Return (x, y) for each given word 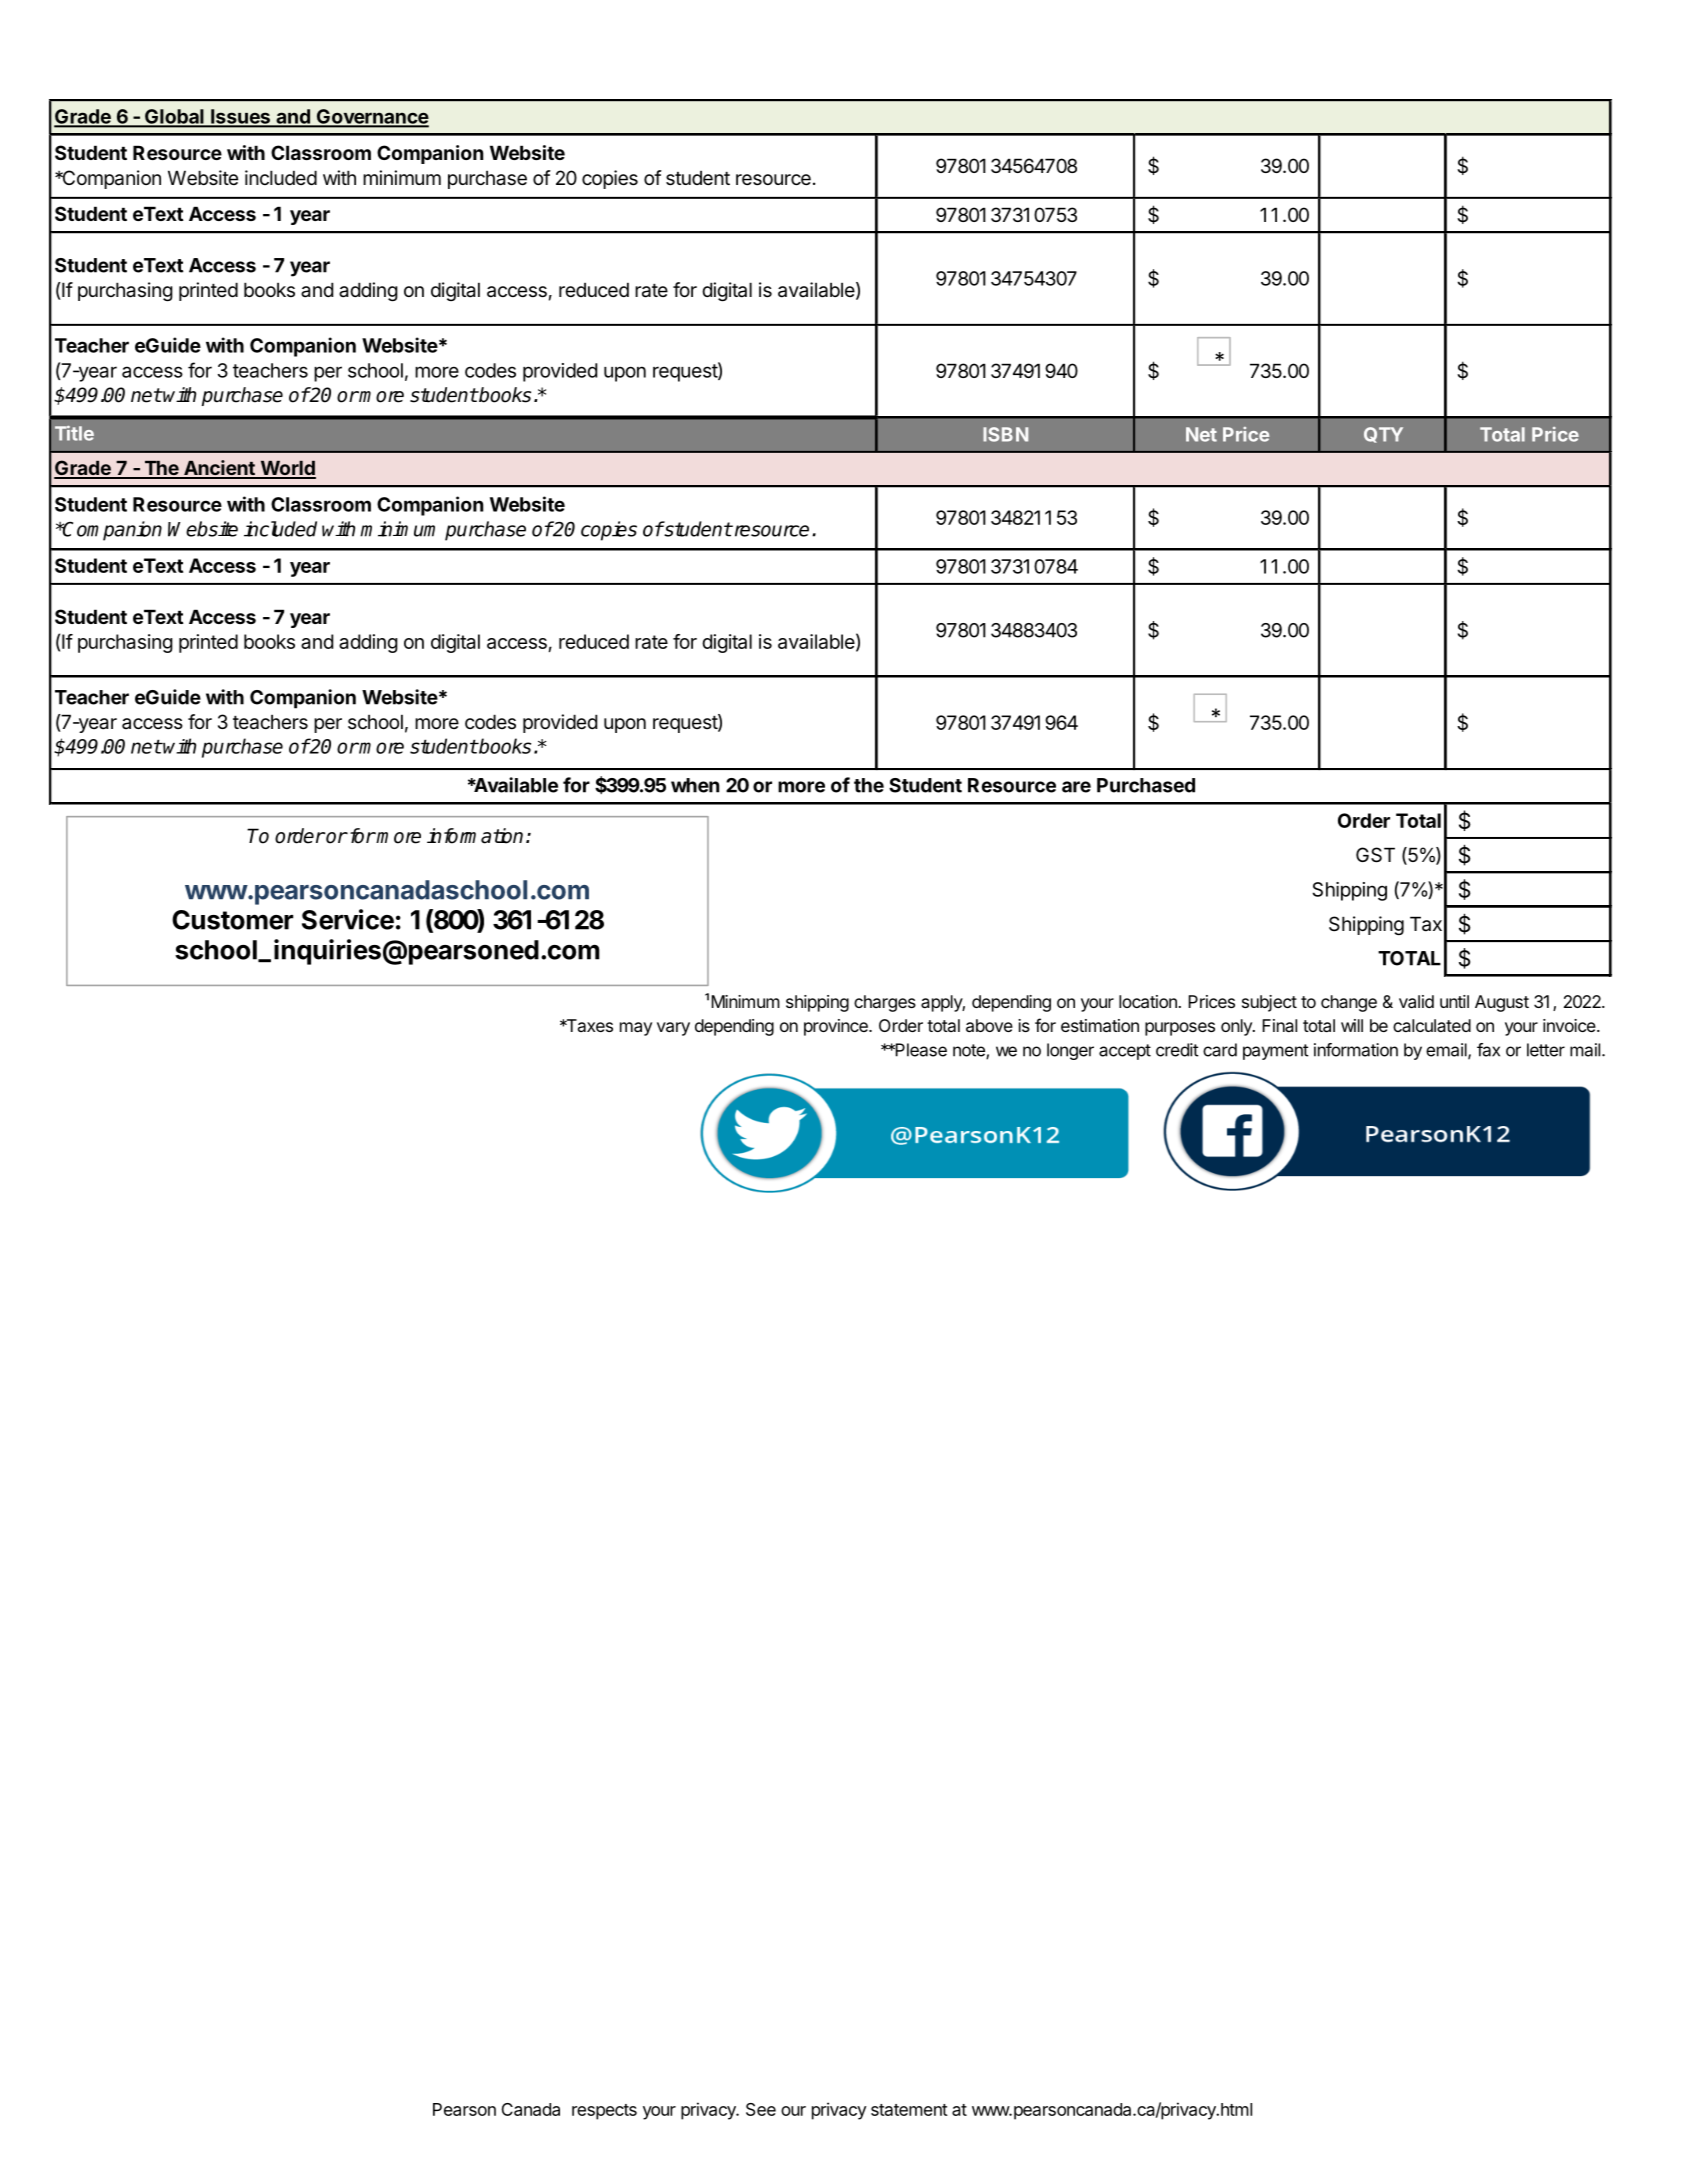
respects (604, 2112)
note (970, 1051)
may (636, 1029)
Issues (240, 117)
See (761, 2109)
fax (1488, 1050)
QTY (1383, 435)
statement (909, 2110)
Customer (232, 920)
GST (1375, 855)
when (695, 785)
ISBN (1005, 434)
